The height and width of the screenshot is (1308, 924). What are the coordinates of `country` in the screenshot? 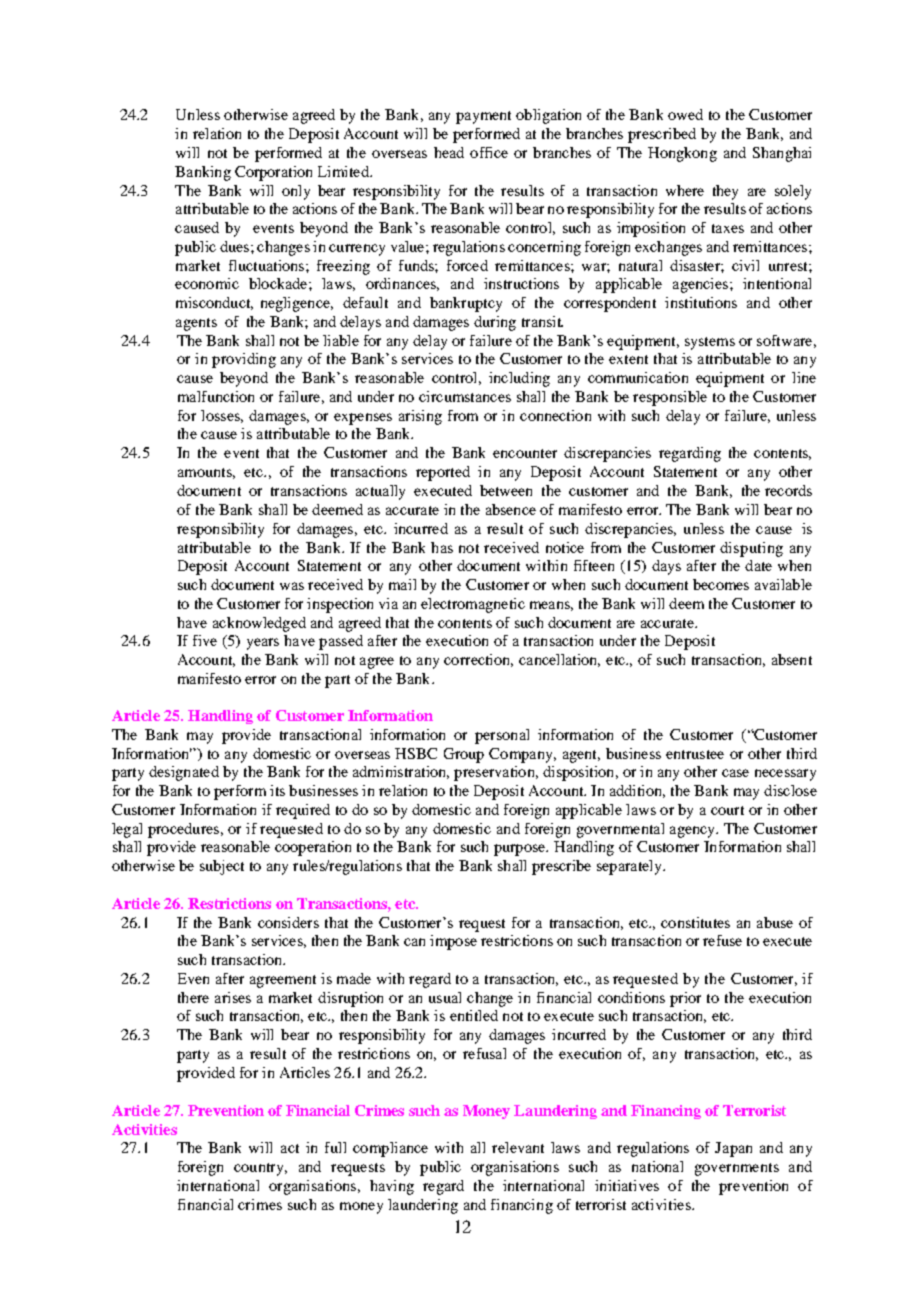 It's located at (260, 1169).
